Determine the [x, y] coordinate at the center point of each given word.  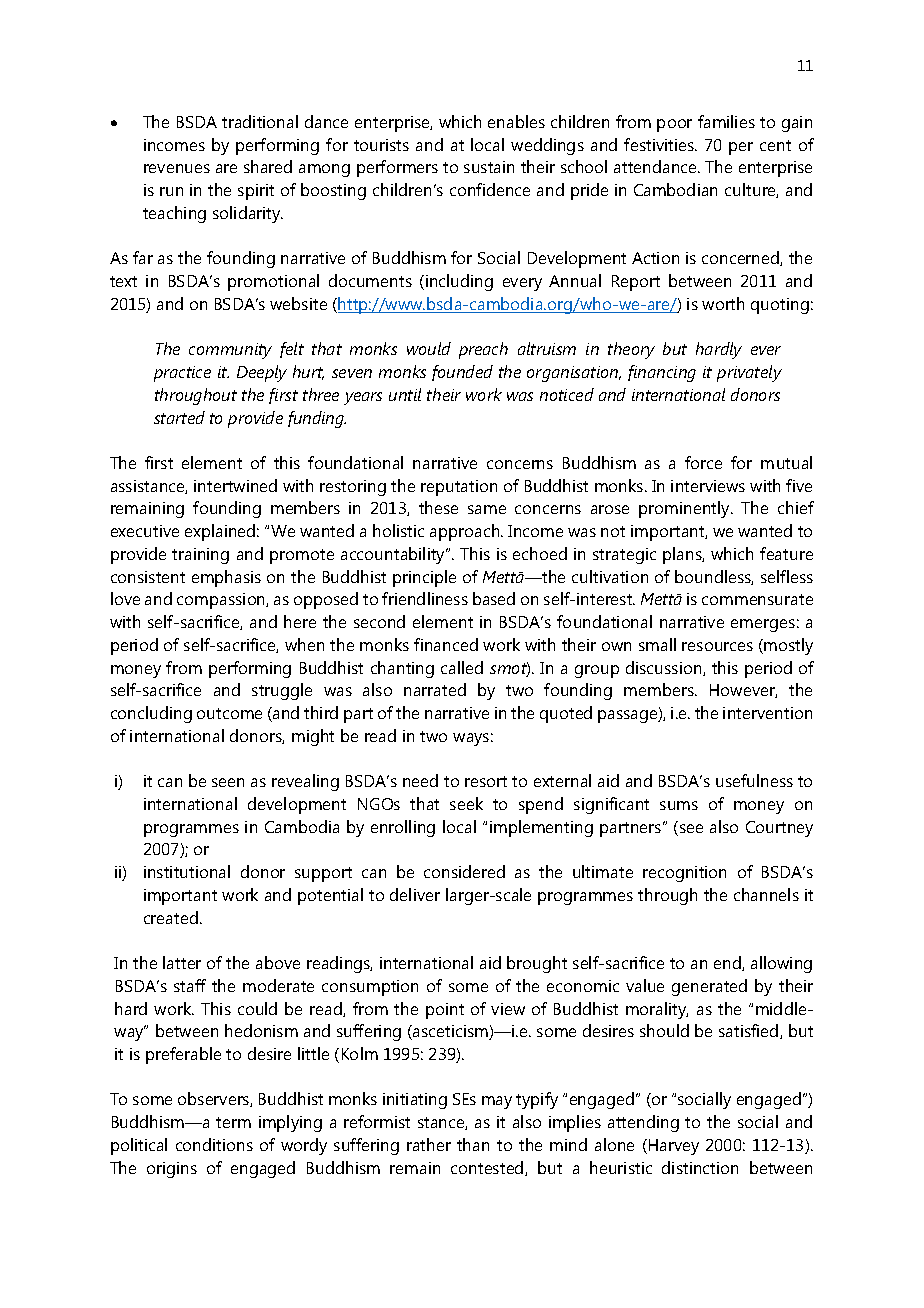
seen [228, 782]
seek [466, 803]
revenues [177, 168]
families [726, 121]
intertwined [235, 485]
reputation [459, 488]
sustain [489, 167]
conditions [214, 1144]
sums [679, 805]
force [703, 462]
